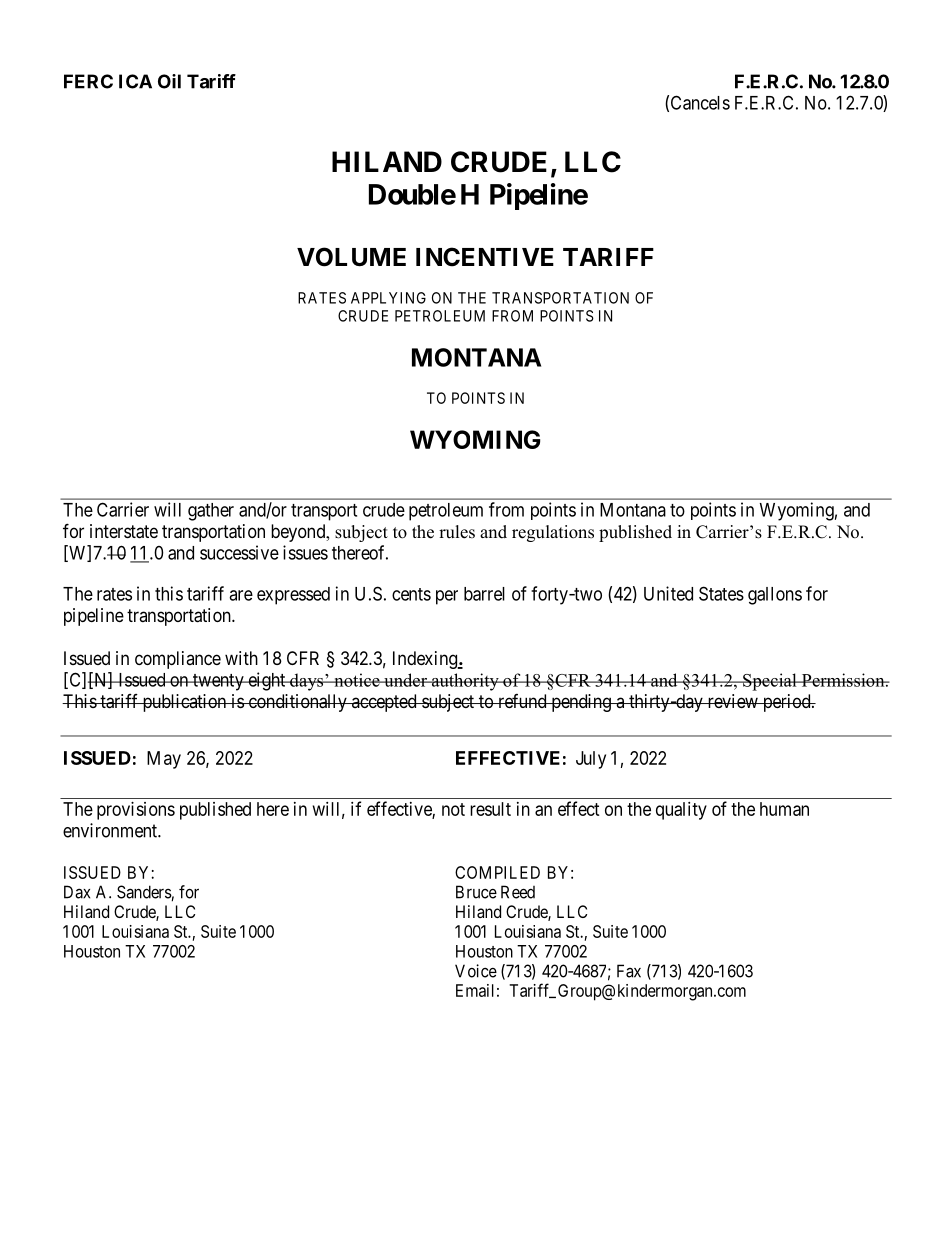  I want to click on APPLYING, so click(388, 298).
